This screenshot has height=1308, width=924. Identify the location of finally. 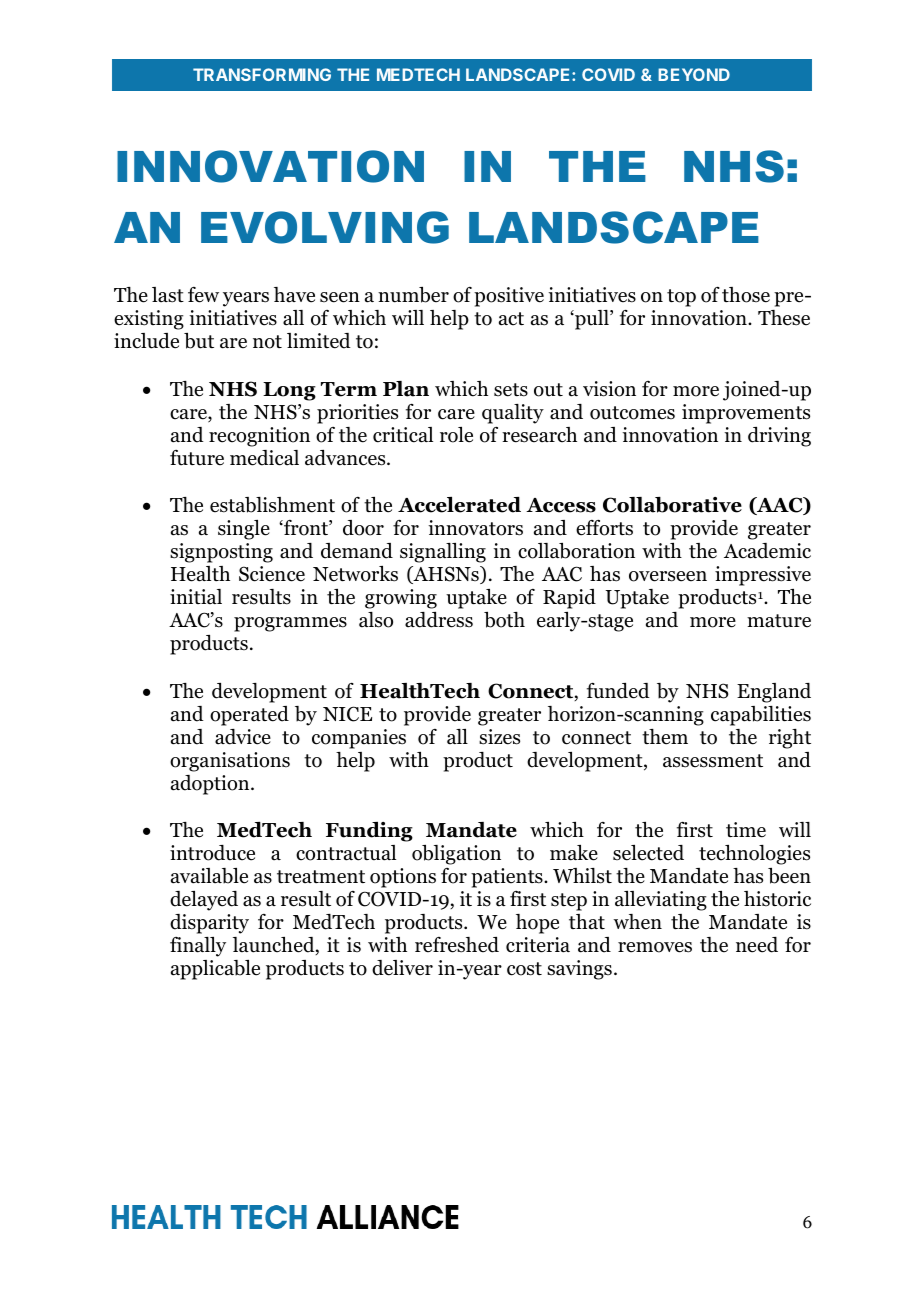
(198, 947).
